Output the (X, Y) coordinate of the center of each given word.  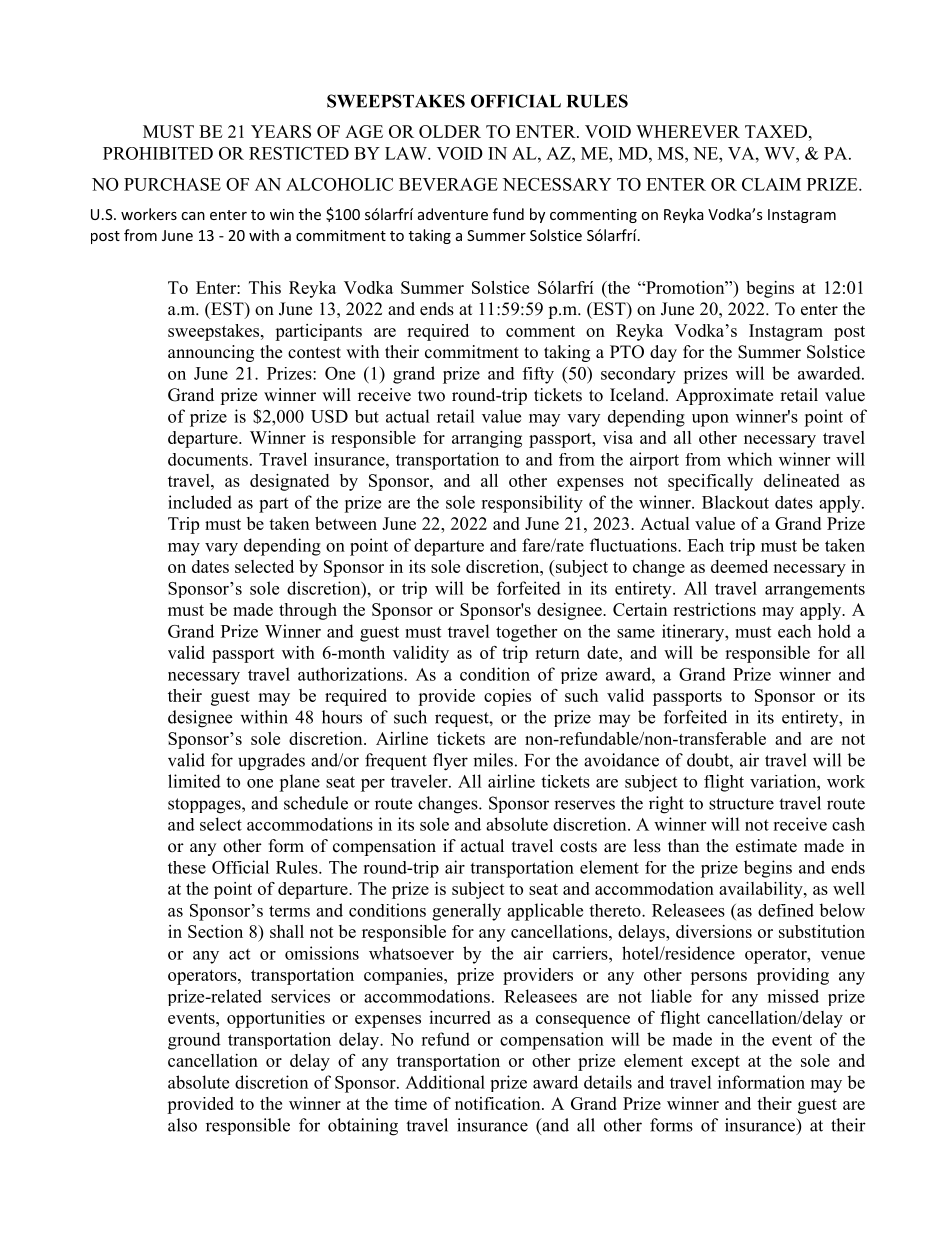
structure (741, 804)
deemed (739, 566)
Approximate (724, 396)
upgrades (271, 762)
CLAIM (771, 184)
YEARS (281, 131)
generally (466, 912)
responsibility (532, 504)
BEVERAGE (448, 184)
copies (507, 697)
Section (215, 931)
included (200, 502)
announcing (211, 353)
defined (786, 910)
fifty (538, 375)
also (182, 1125)
